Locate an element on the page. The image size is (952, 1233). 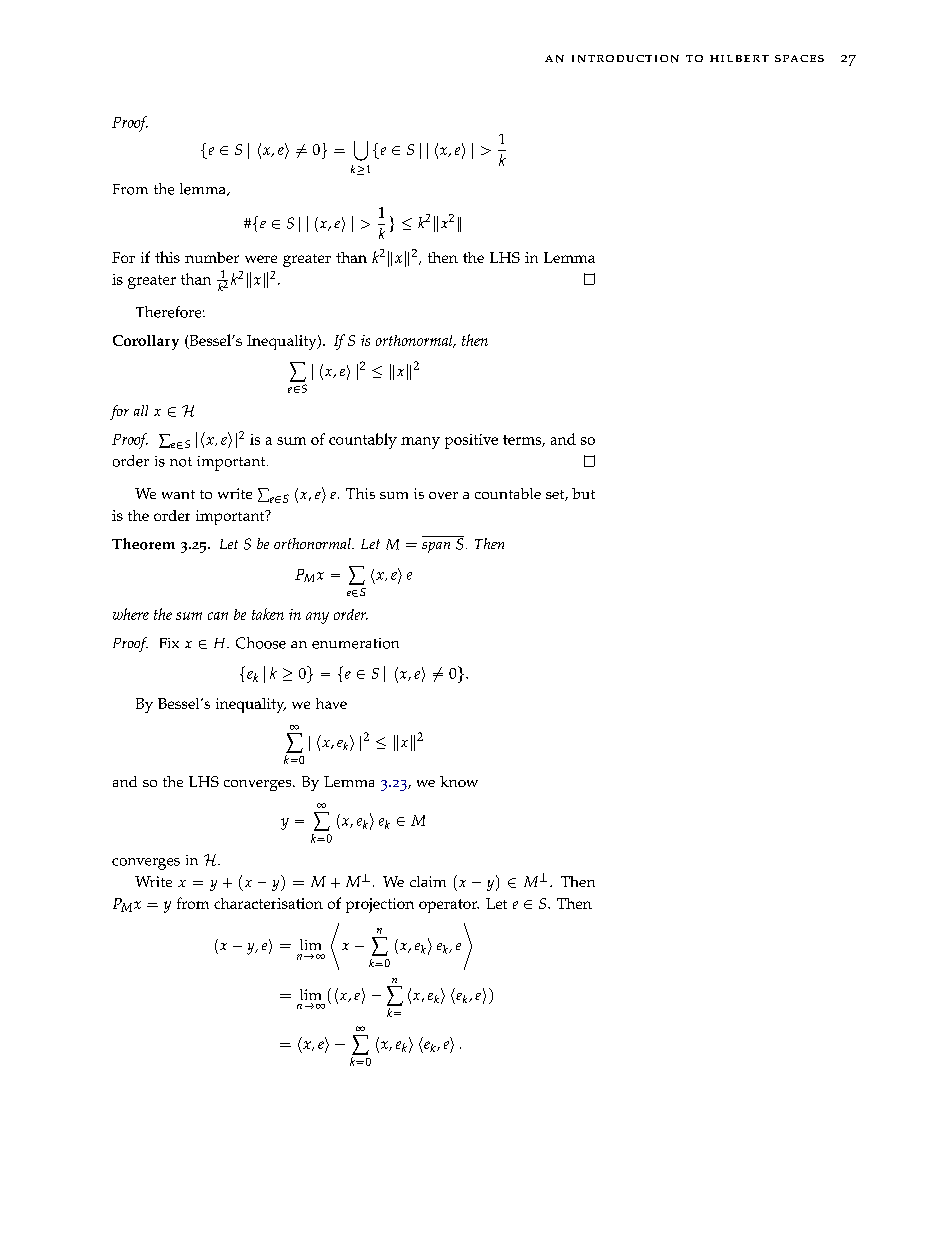
want is located at coordinates (178, 494).
